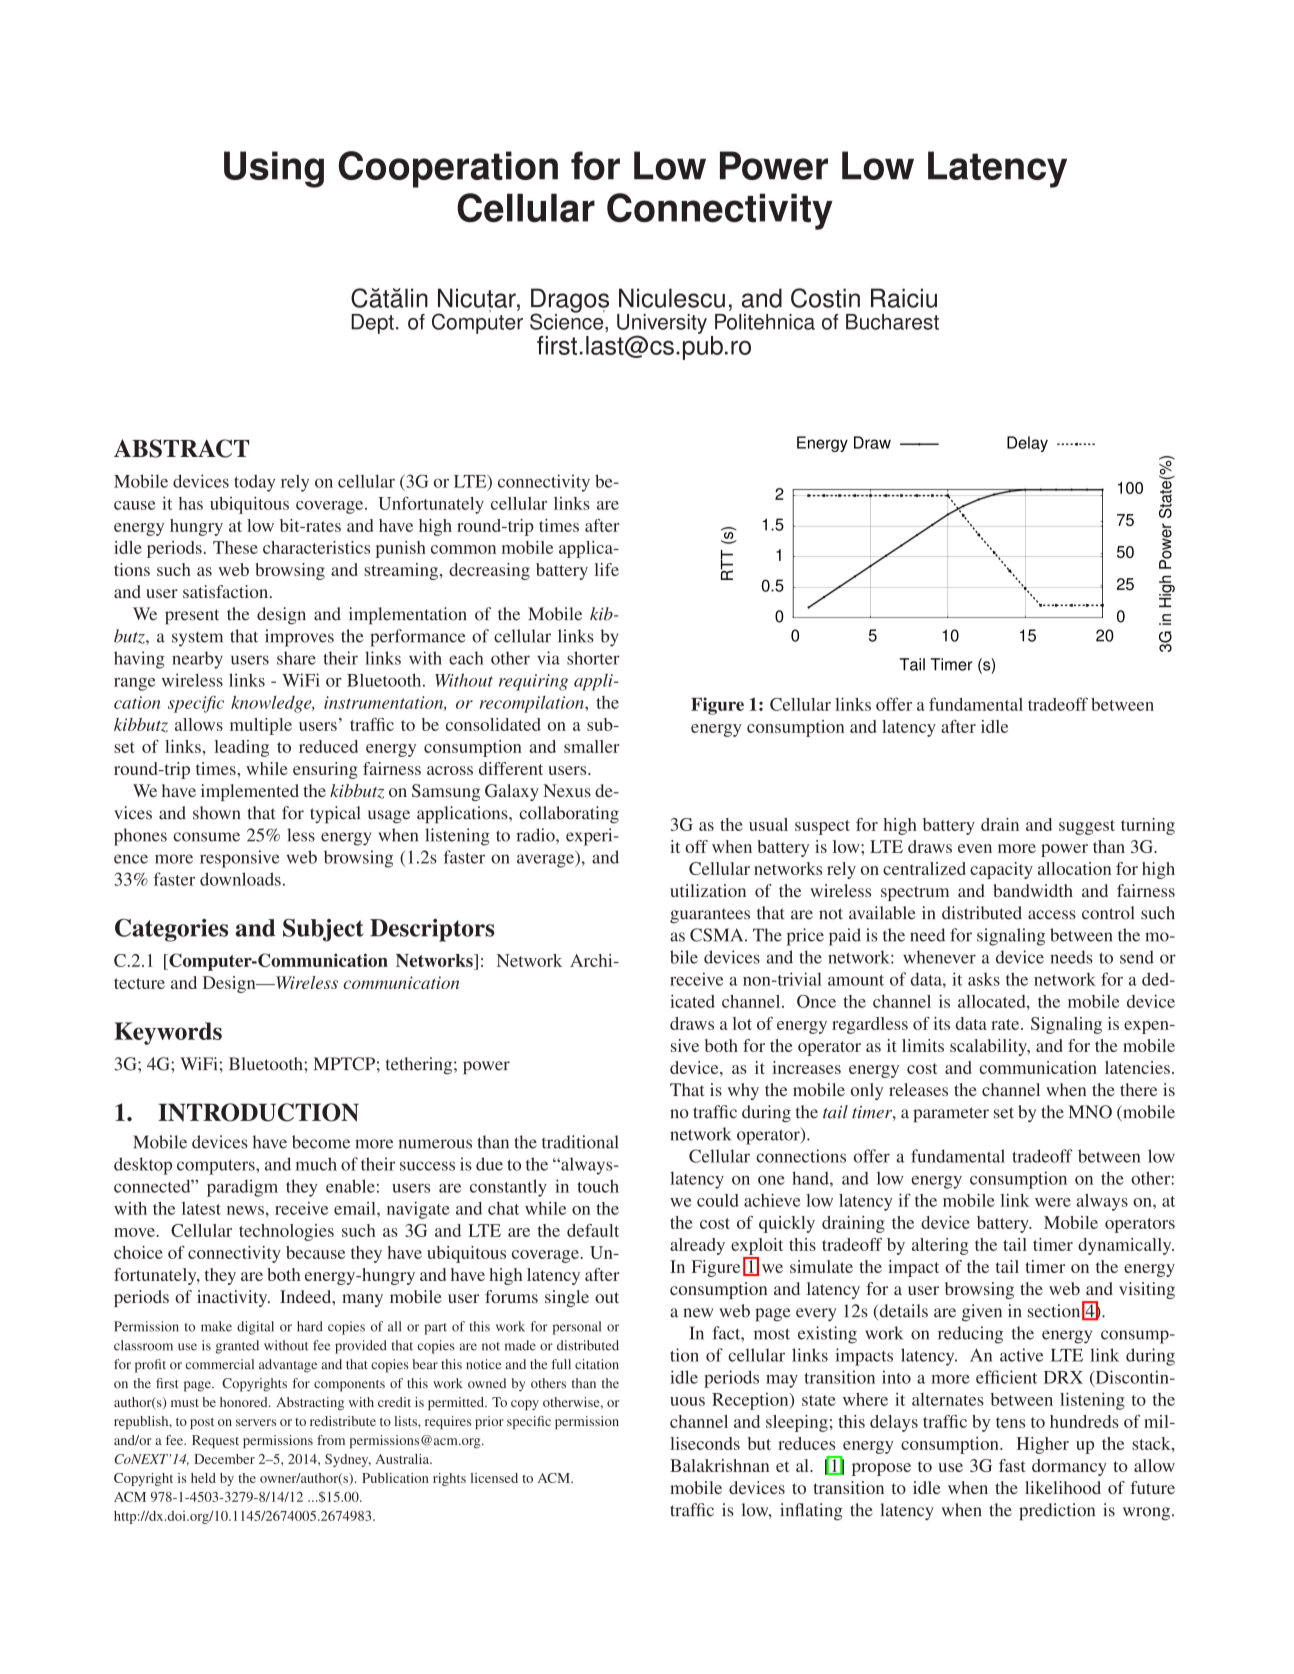  Describe the element at coordinates (662, 325) in the screenshot. I see `University` at that location.
